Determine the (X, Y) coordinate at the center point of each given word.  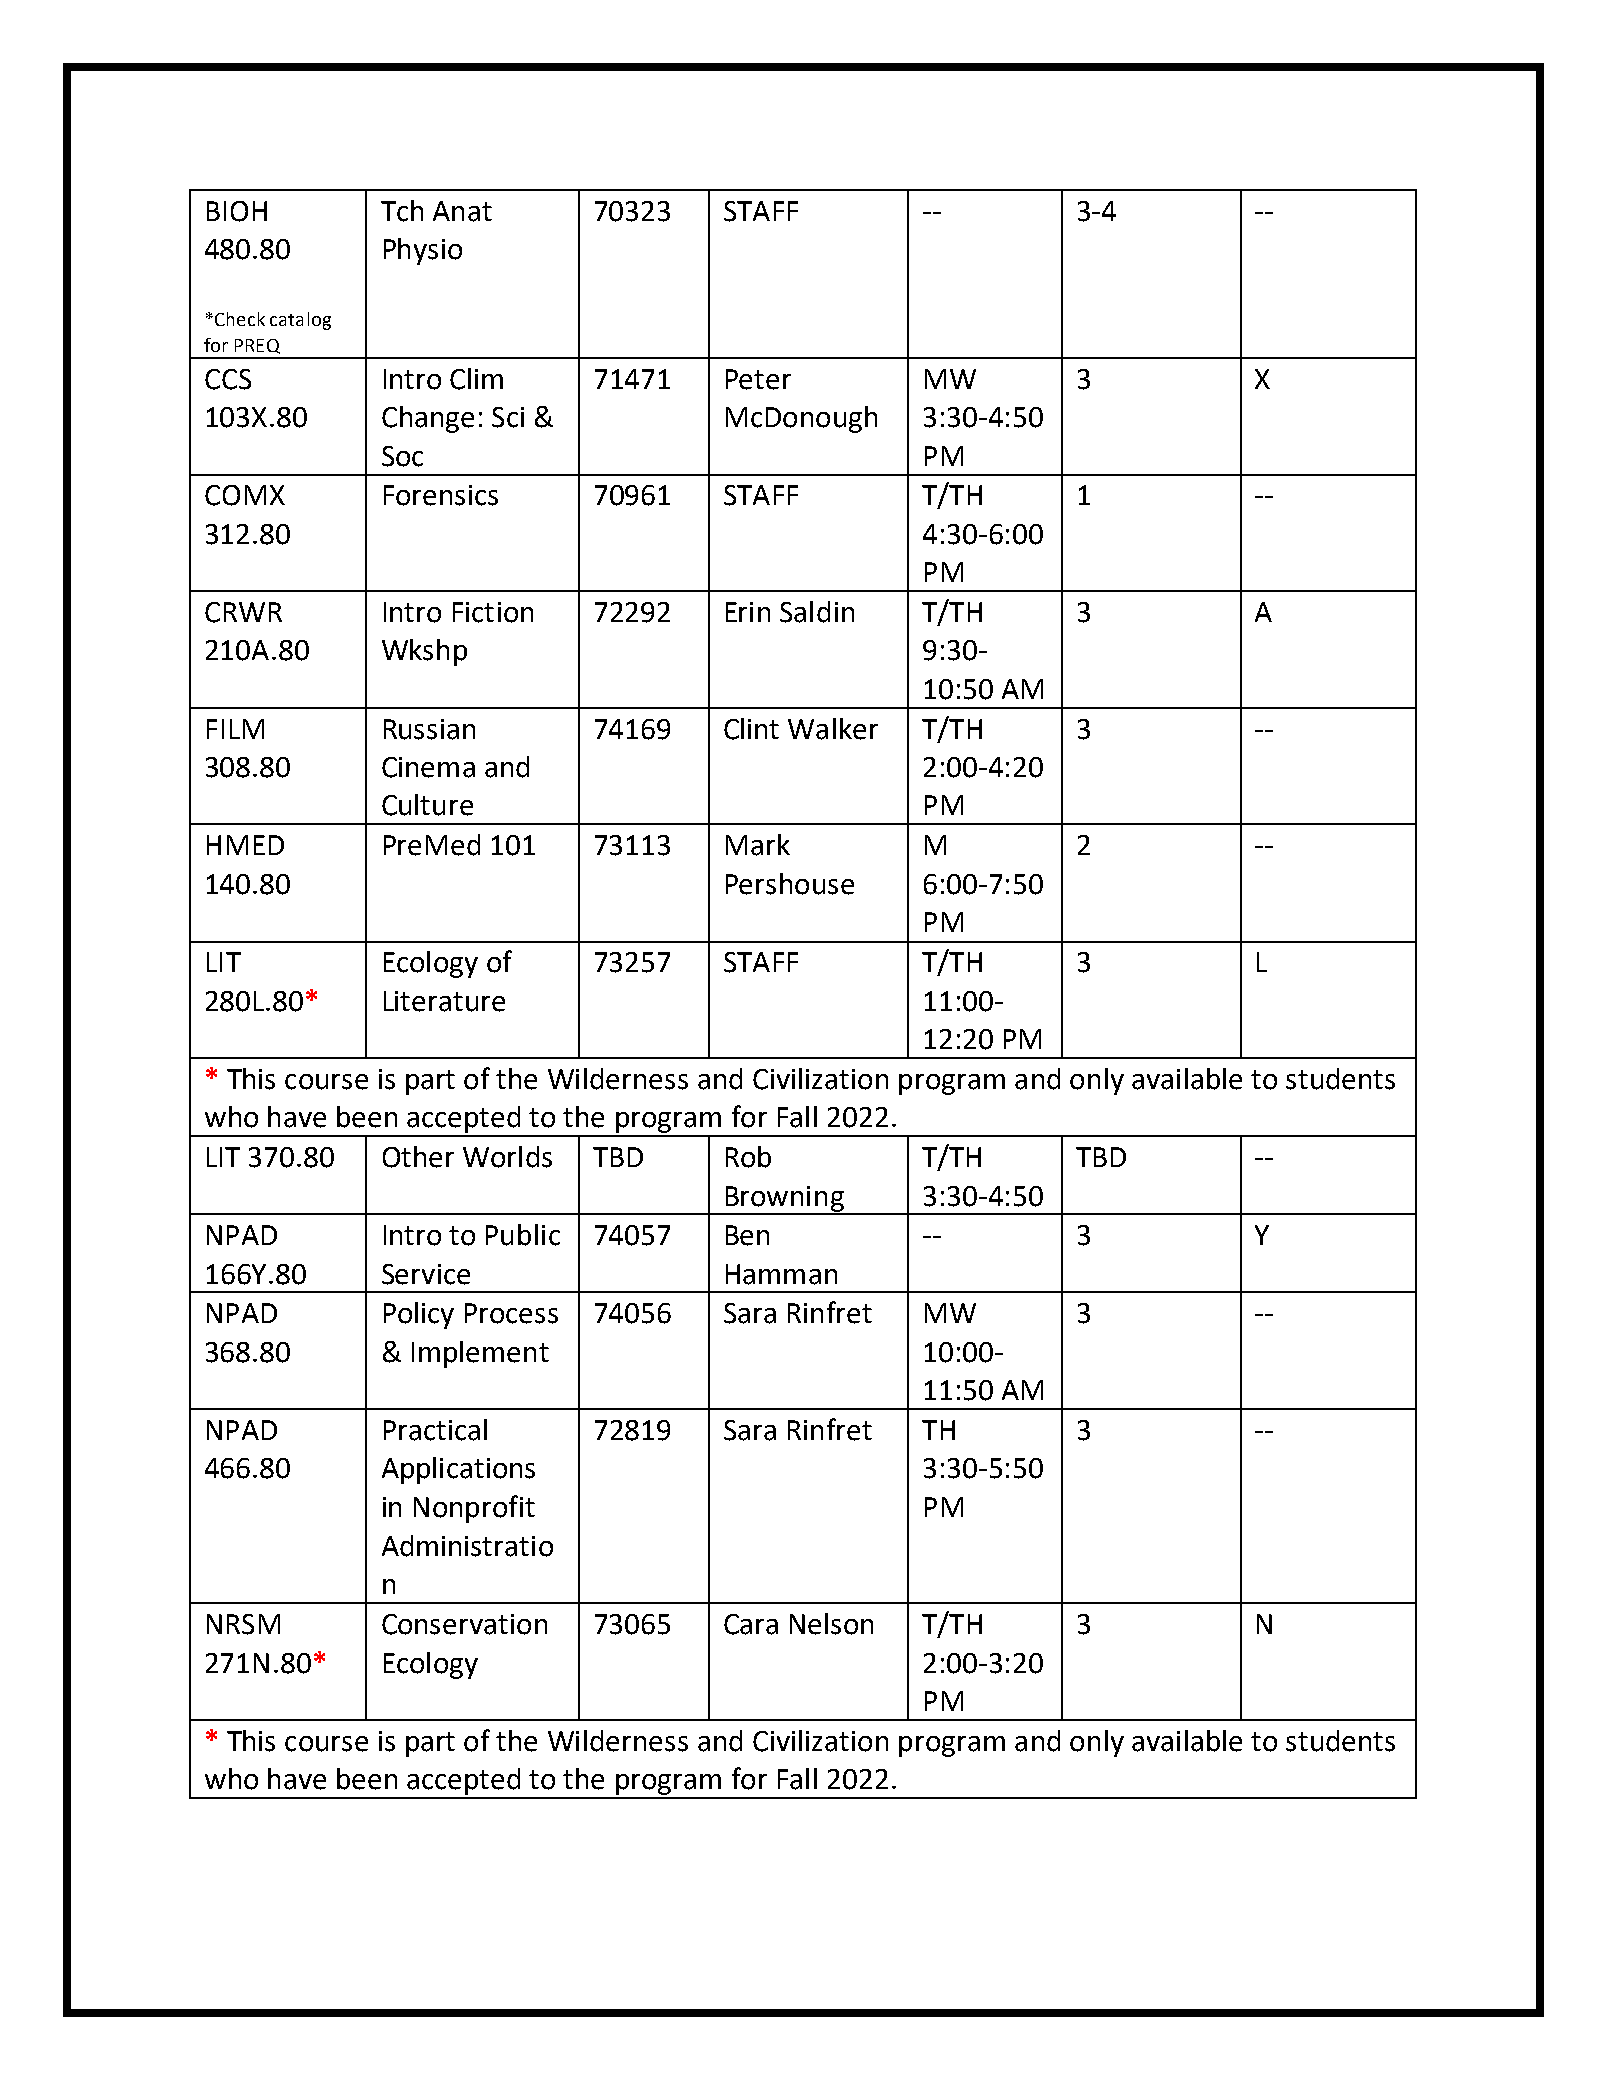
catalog (300, 321)
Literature (444, 1001)
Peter (758, 379)
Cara (751, 1624)
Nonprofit (474, 1509)
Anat (462, 211)
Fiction (493, 612)
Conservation (464, 1624)
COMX (245, 495)
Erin (748, 612)
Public (523, 1235)
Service (426, 1274)
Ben (747, 1235)
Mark (758, 845)
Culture (427, 805)
